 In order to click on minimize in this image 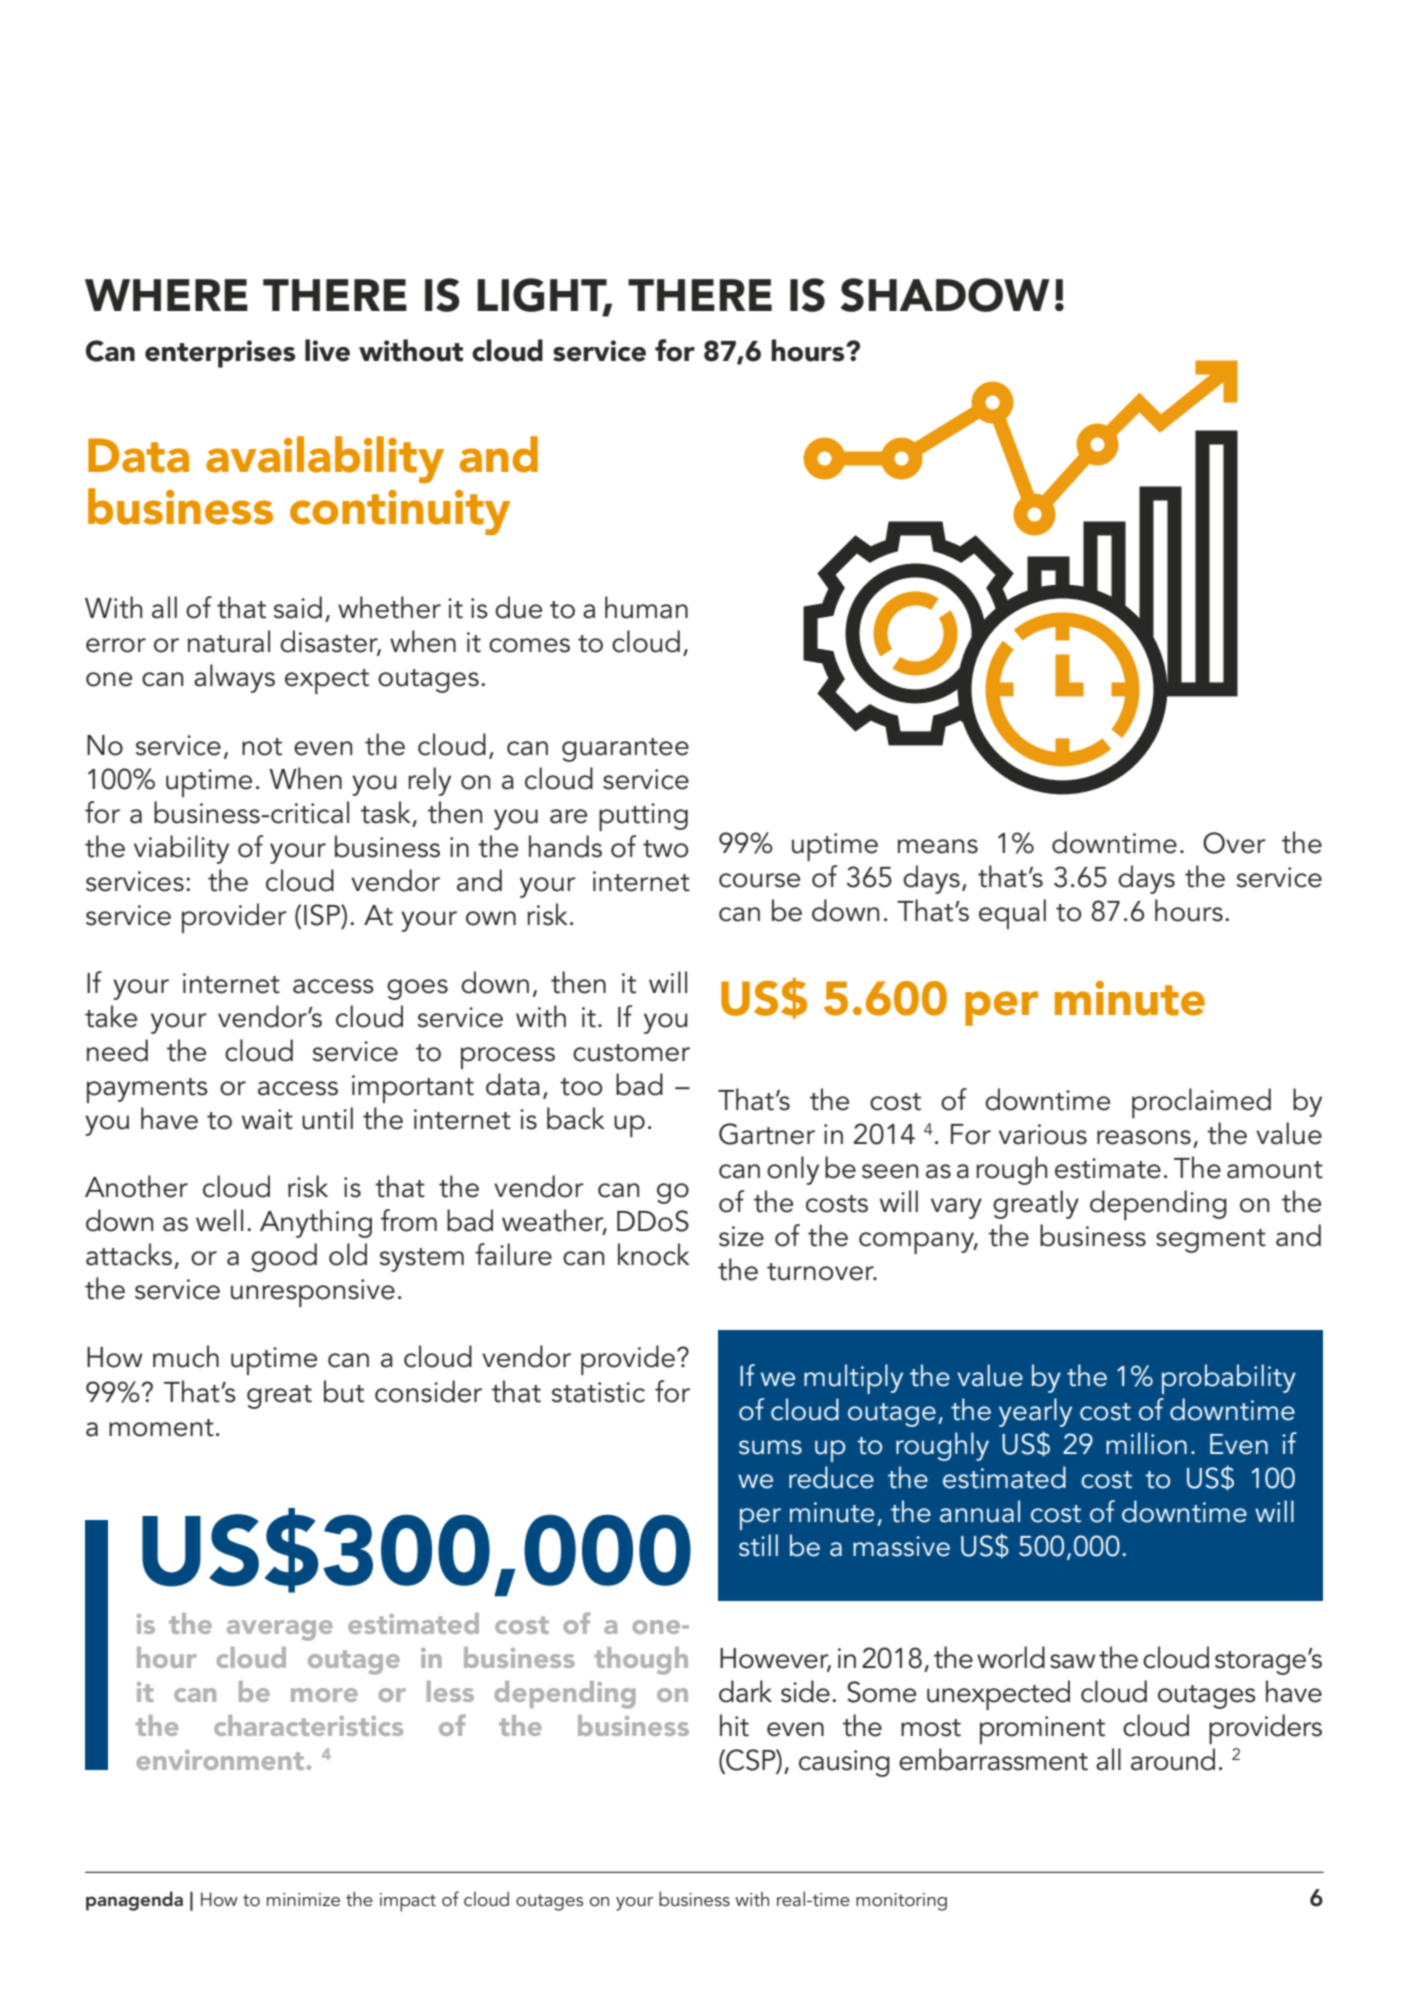, I will do `click(303, 1899)`.
